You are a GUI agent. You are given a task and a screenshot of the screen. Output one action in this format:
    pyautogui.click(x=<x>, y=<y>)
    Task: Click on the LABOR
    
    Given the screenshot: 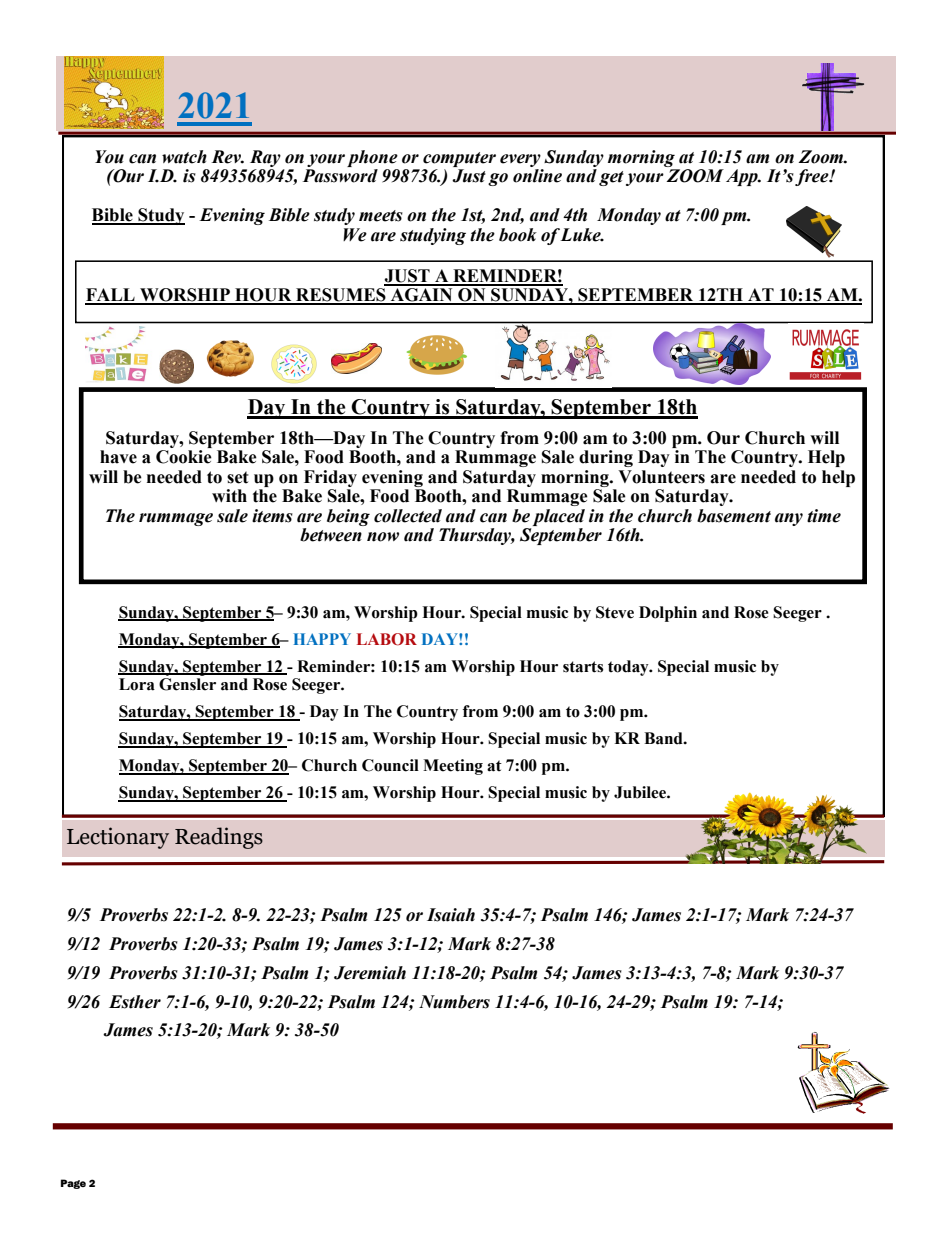 What is the action you would take?
    pyautogui.click(x=387, y=639)
